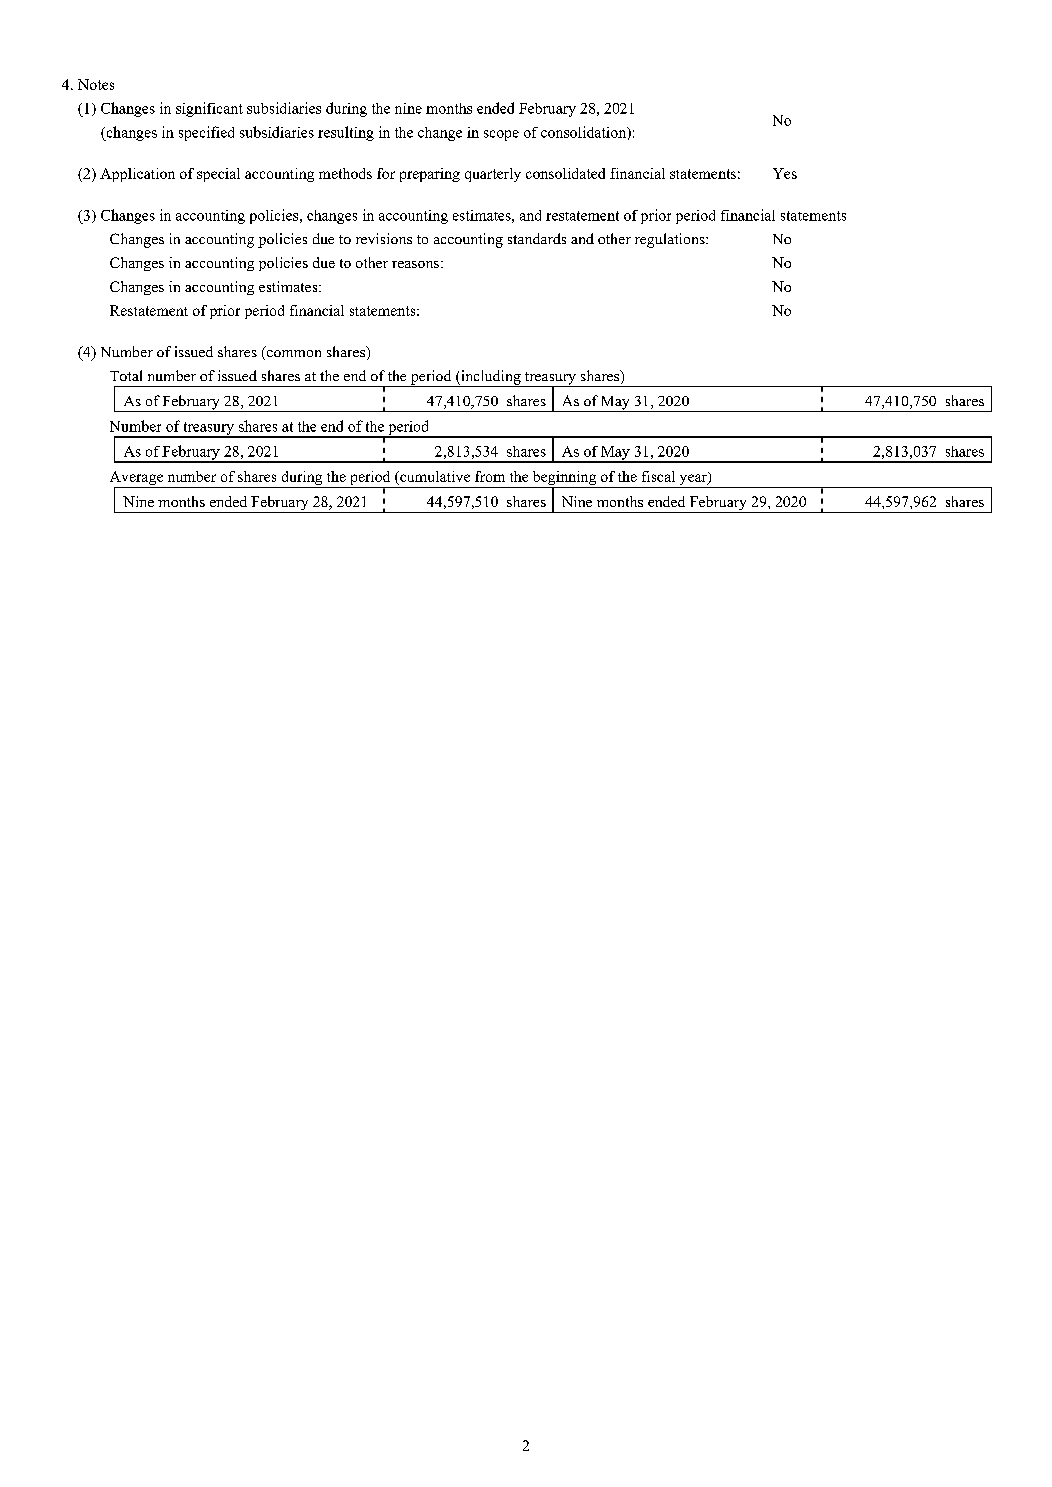 The image size is (1052, 1487). What do you see at coordinates (434, 476) in the screenshot?
I see `cumulative` at bounding box center [434, 476].
